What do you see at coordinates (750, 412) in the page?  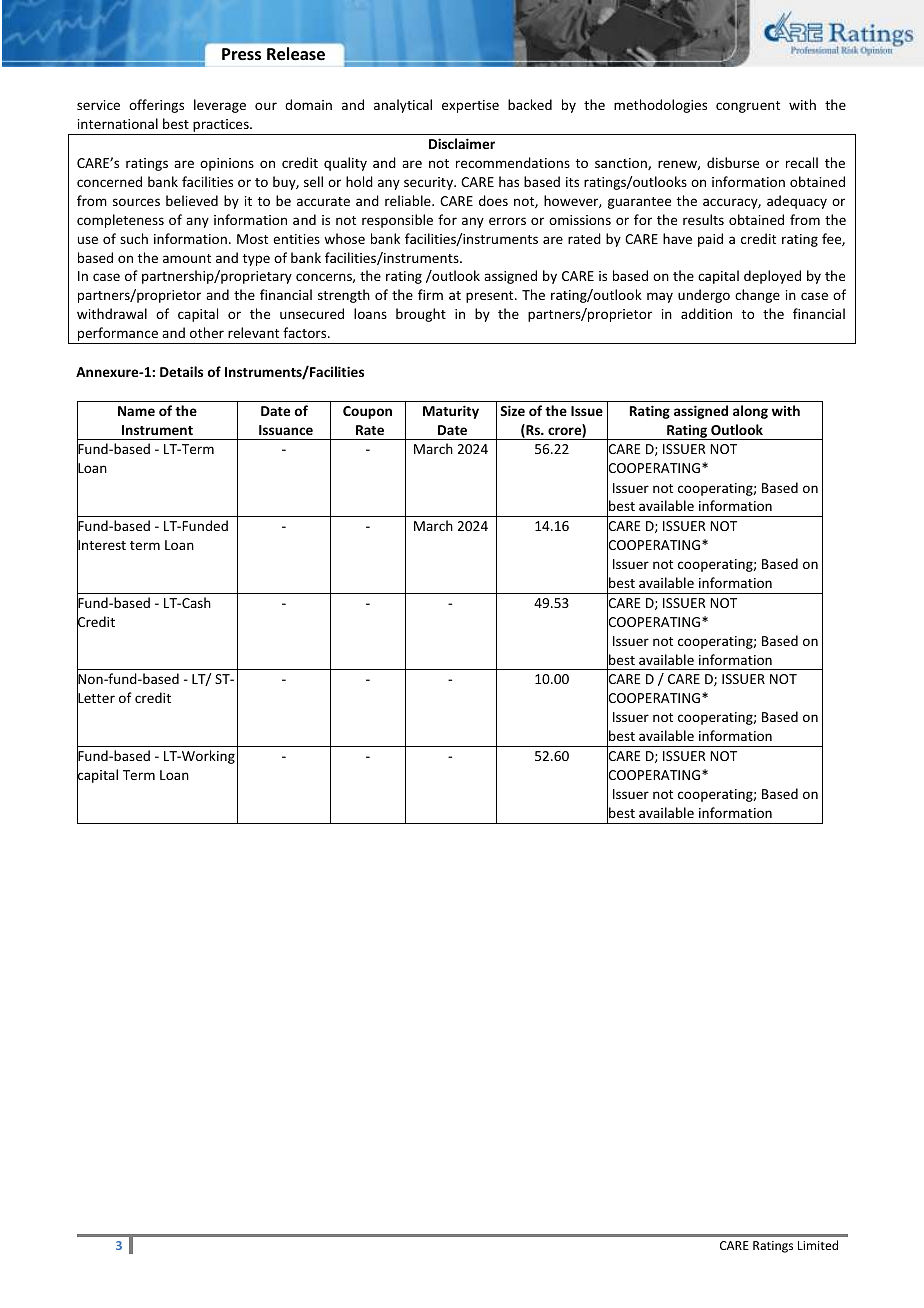 I see `along` at bounding box center [750, 412].
